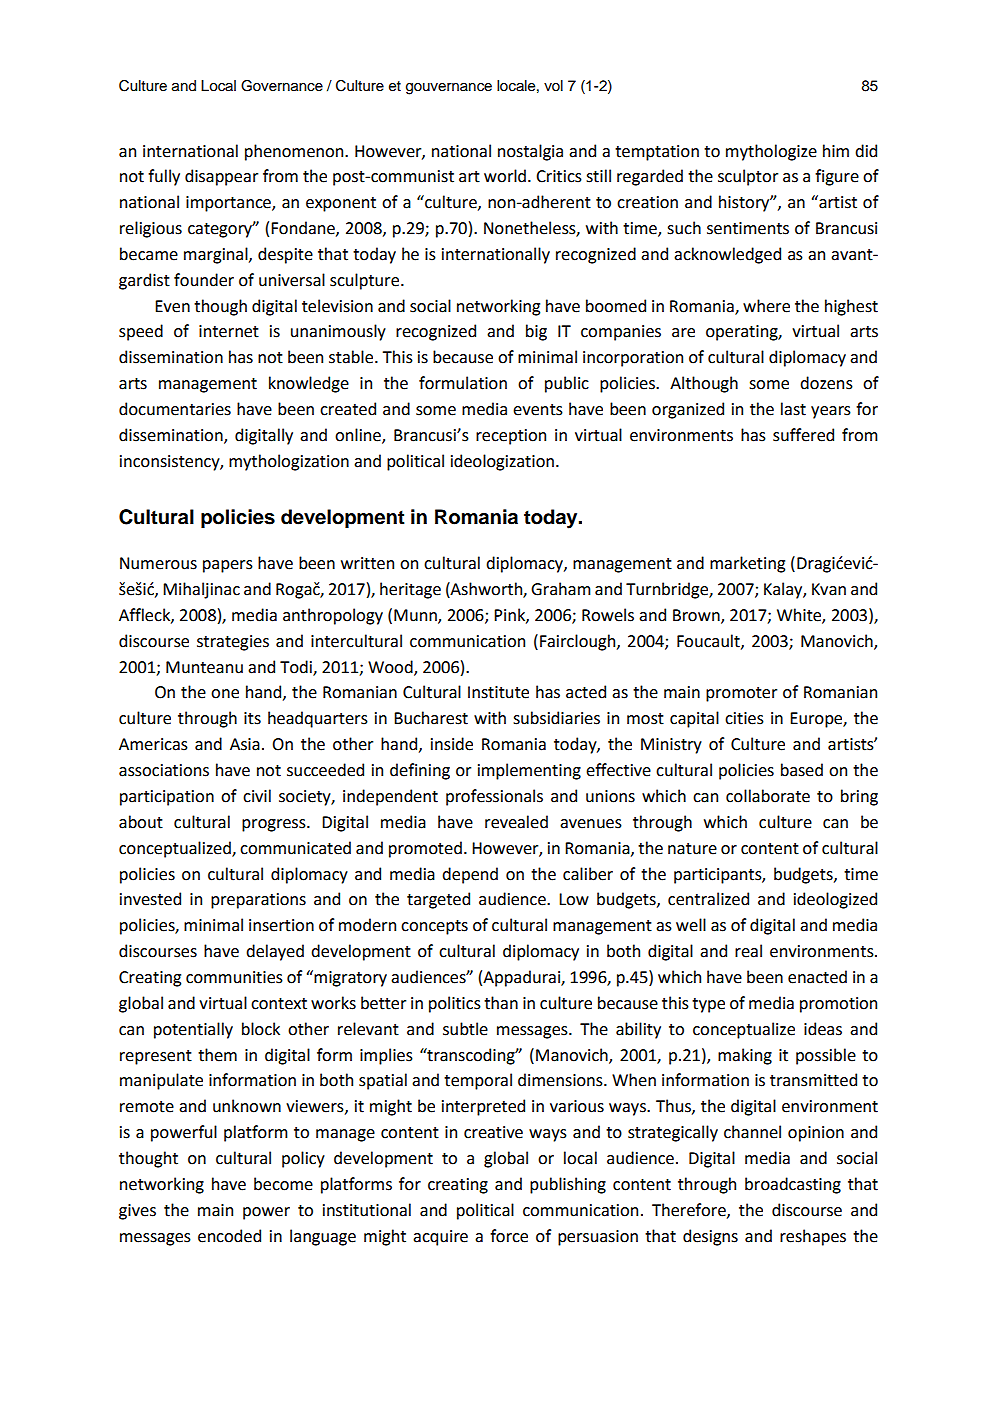 The width and height of the page is (997, 1410). Describe the element at coordinates (836, 150) in the page. I see `him` at that location.
